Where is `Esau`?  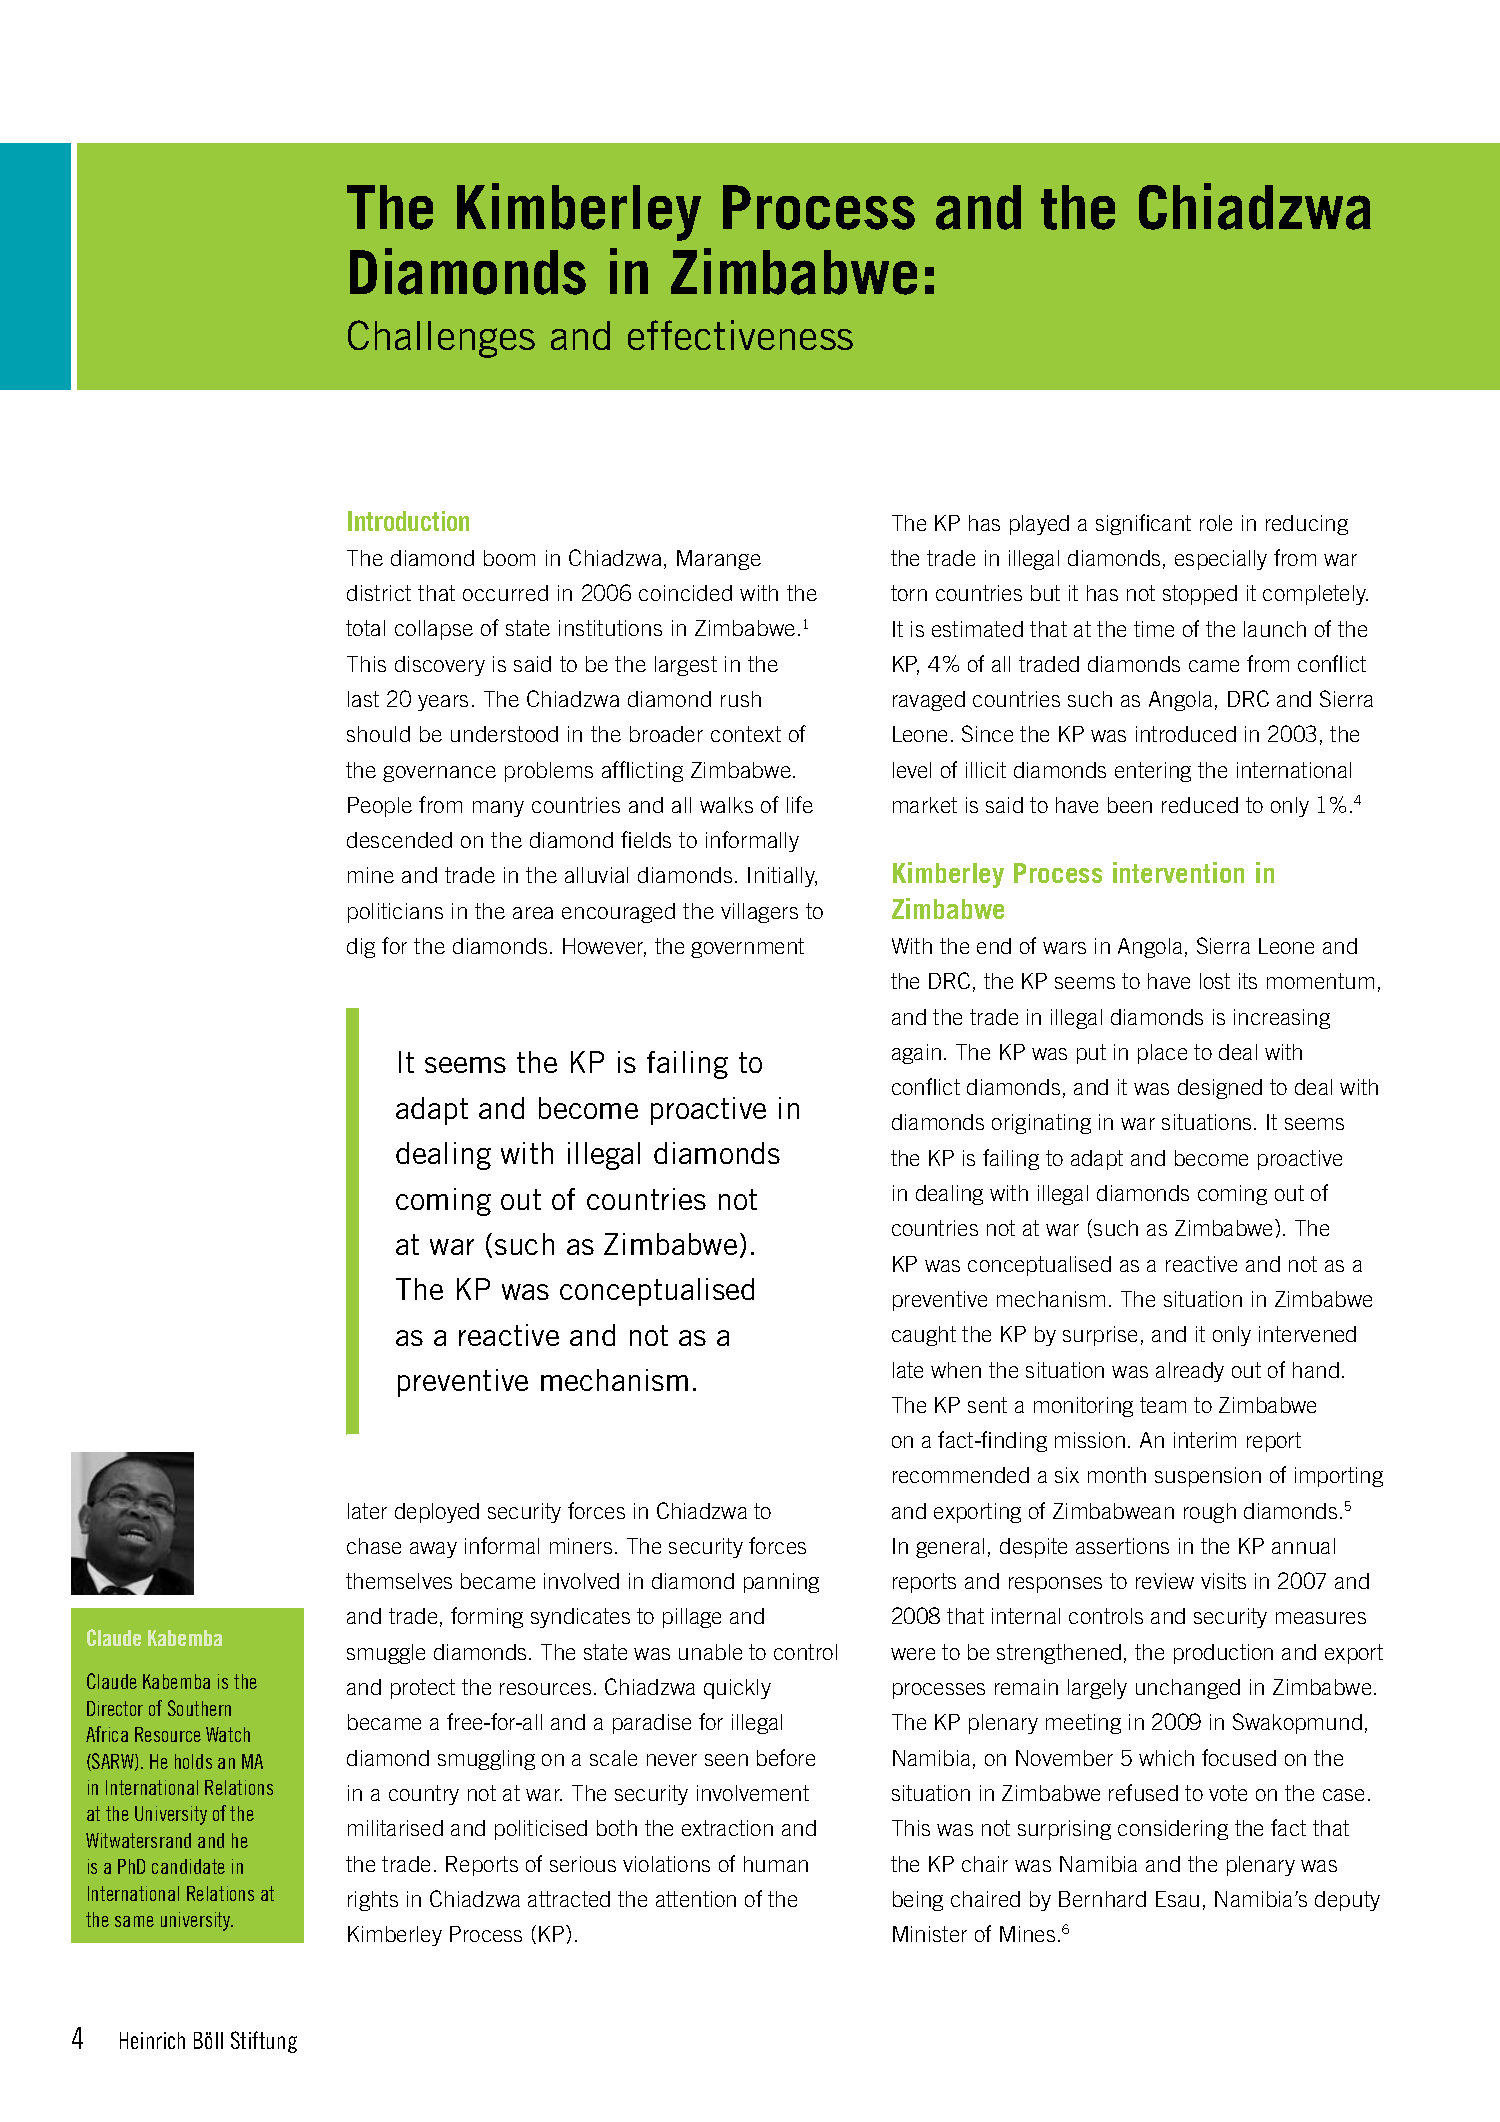 Esau is located at coordinates (1177, 1899).
